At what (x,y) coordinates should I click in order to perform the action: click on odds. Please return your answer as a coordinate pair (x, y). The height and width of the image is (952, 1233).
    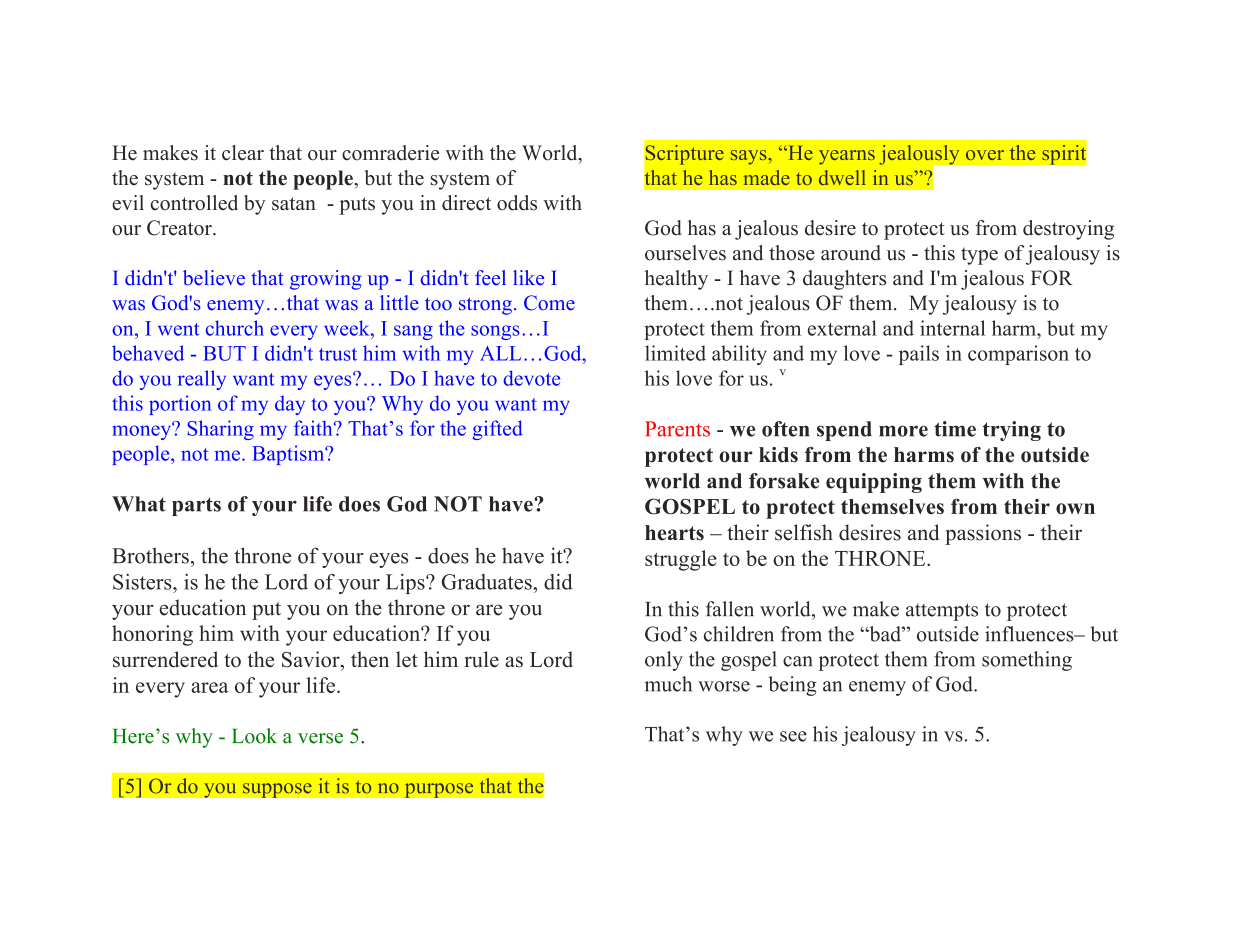
    Looking at the image, I should click on (517, 203).
